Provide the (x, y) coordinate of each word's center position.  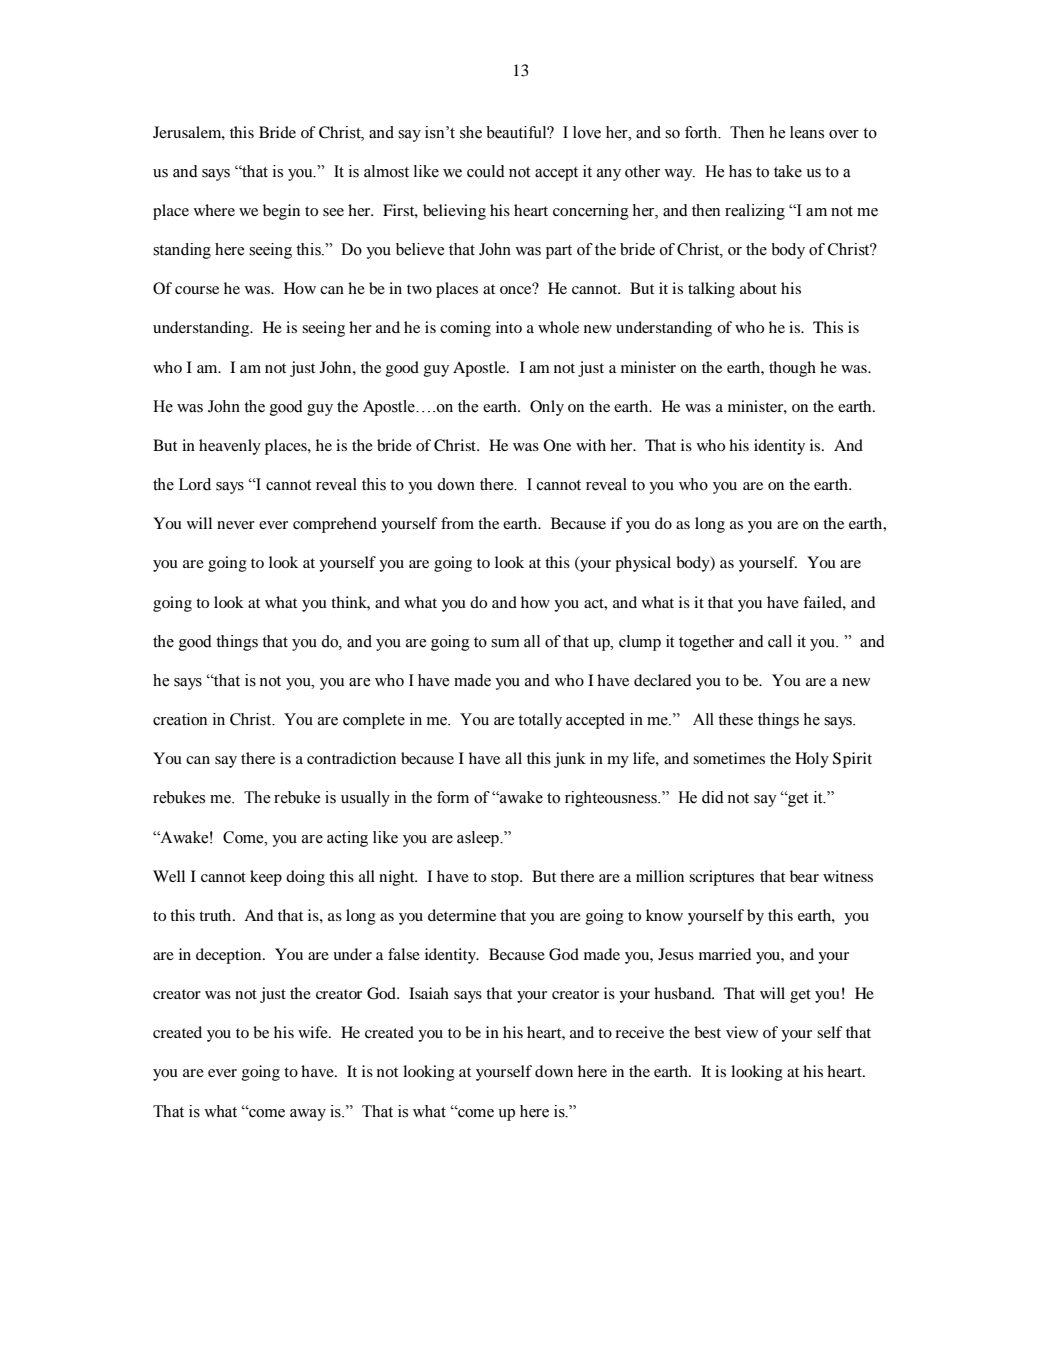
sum (505, 643)
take (788, 171)
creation (180, 719)
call (780, 641)
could (486, 171)
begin (281, 212)
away (308, 1115)
